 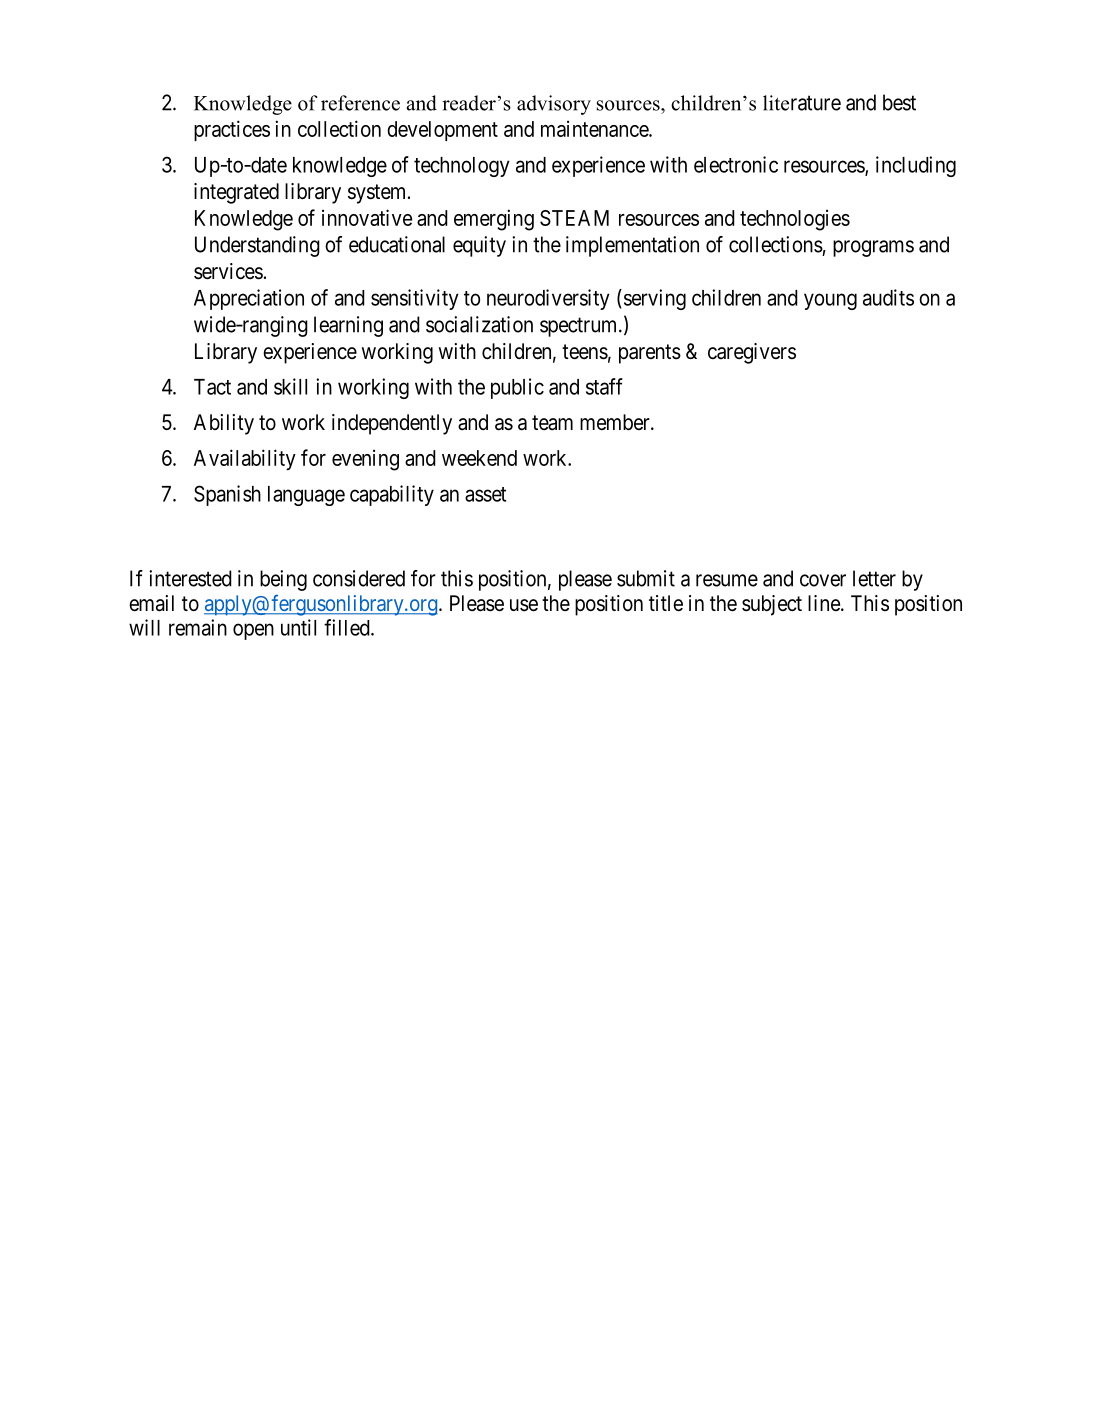 I want to click on caregivers, so click(x=752, y=353).
